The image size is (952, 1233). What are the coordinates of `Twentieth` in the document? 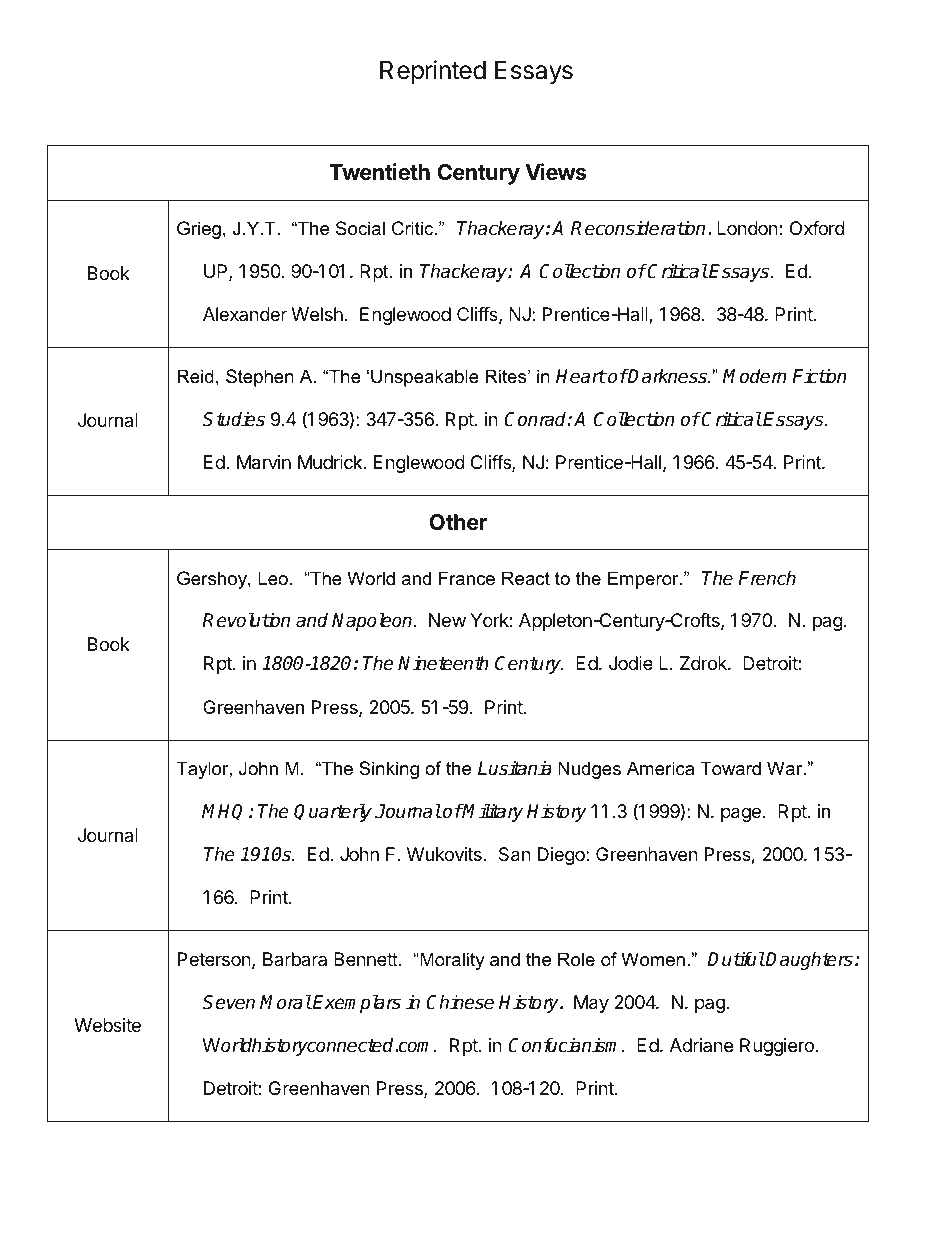 It's located at (379, 172).
